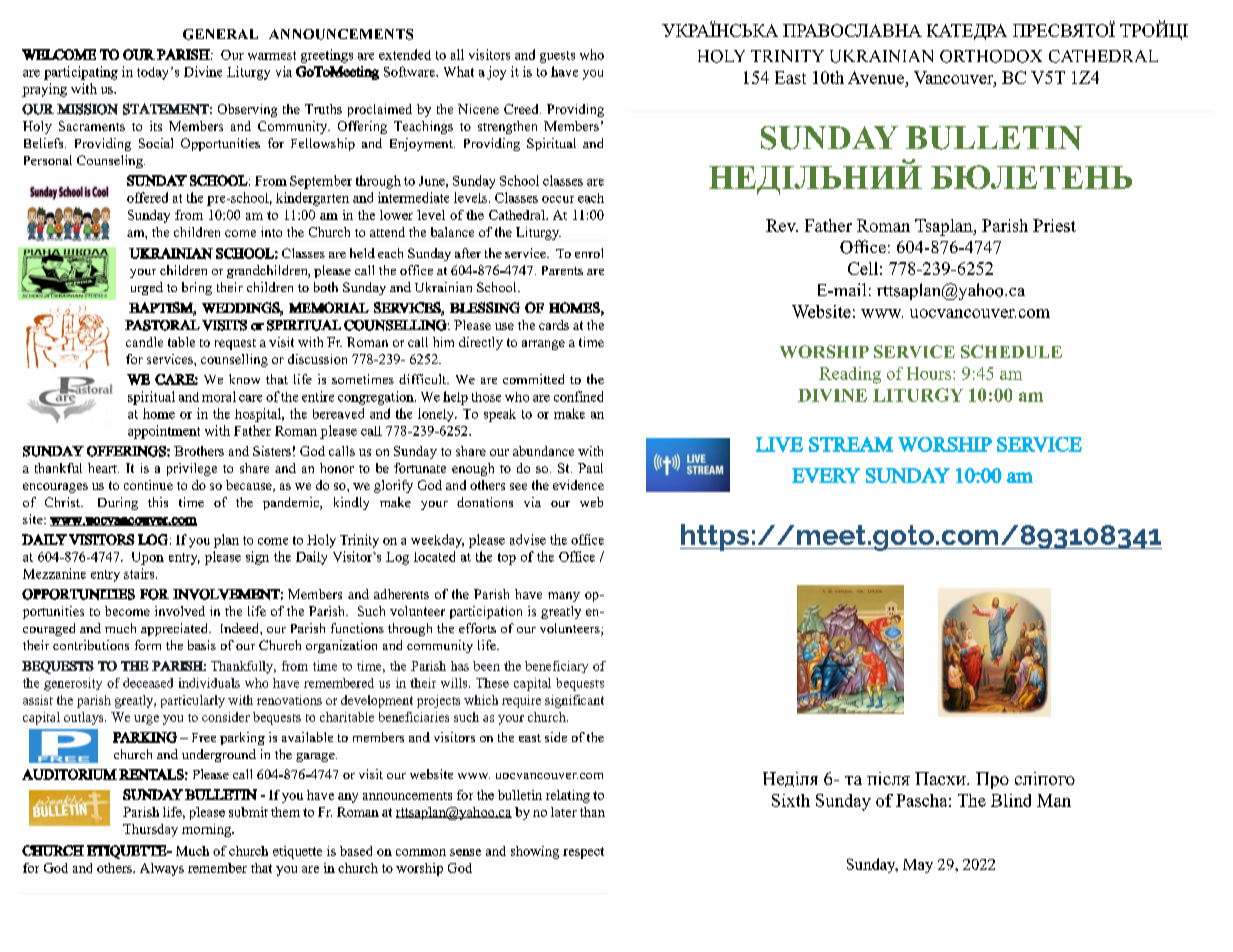 This image has height=952, width=1233. What do you see at coordinates (150, 830) in the image?
I see `Thursday` at bounding box center [150, 830].
